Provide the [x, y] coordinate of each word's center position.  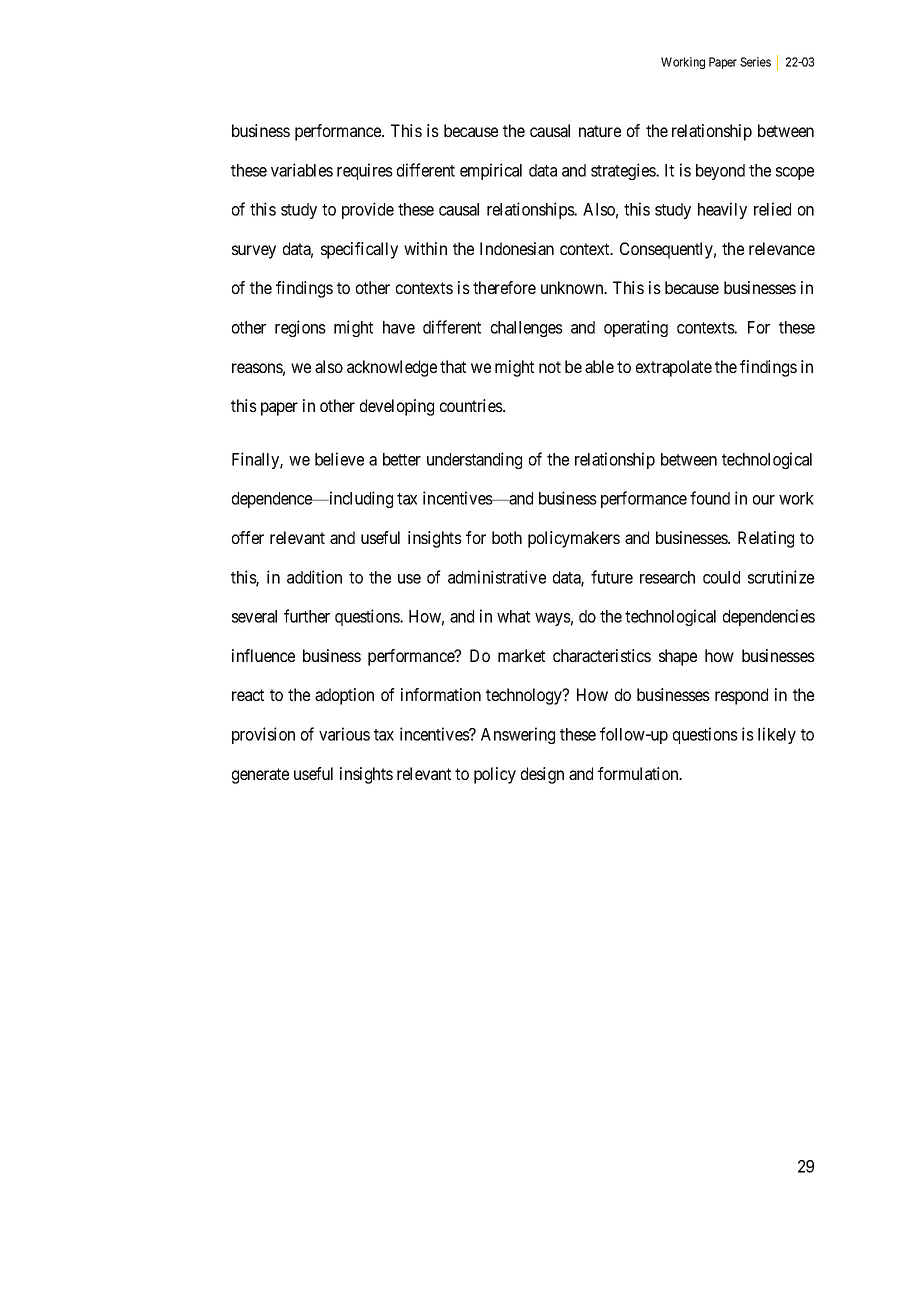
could [721, 577]
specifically [359, 250]
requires [365, 171]
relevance [782, 248]
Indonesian [517, 248]
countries [472, 405]
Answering [518, 735]
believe [339, 459]
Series [755, 62]
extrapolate [674, 368]
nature [600, 131]
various [344, 734]
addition [314, 577]
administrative [497, 577]
